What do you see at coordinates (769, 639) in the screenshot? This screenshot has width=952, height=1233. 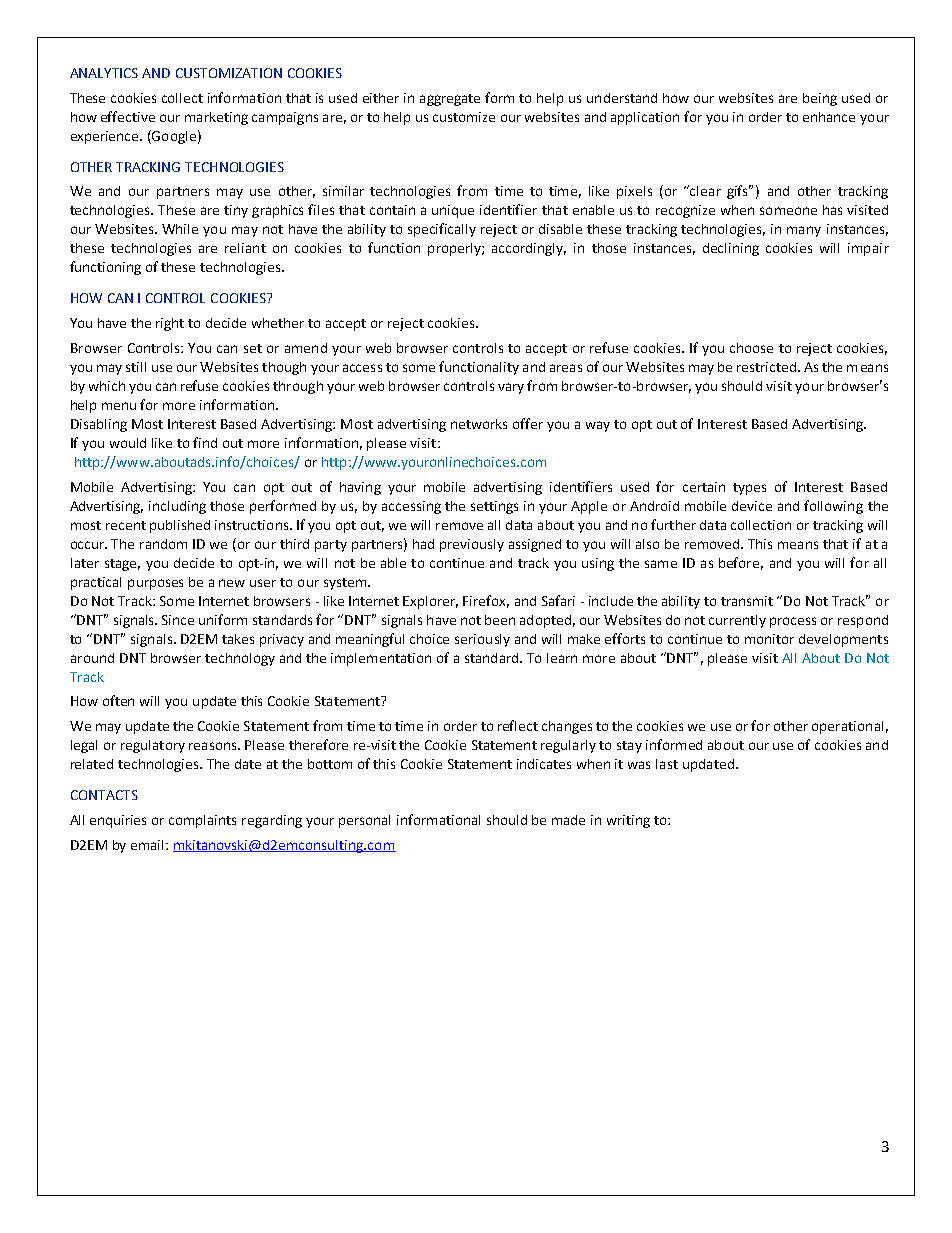 I see `monitor` at bounding box center [769, 639].
